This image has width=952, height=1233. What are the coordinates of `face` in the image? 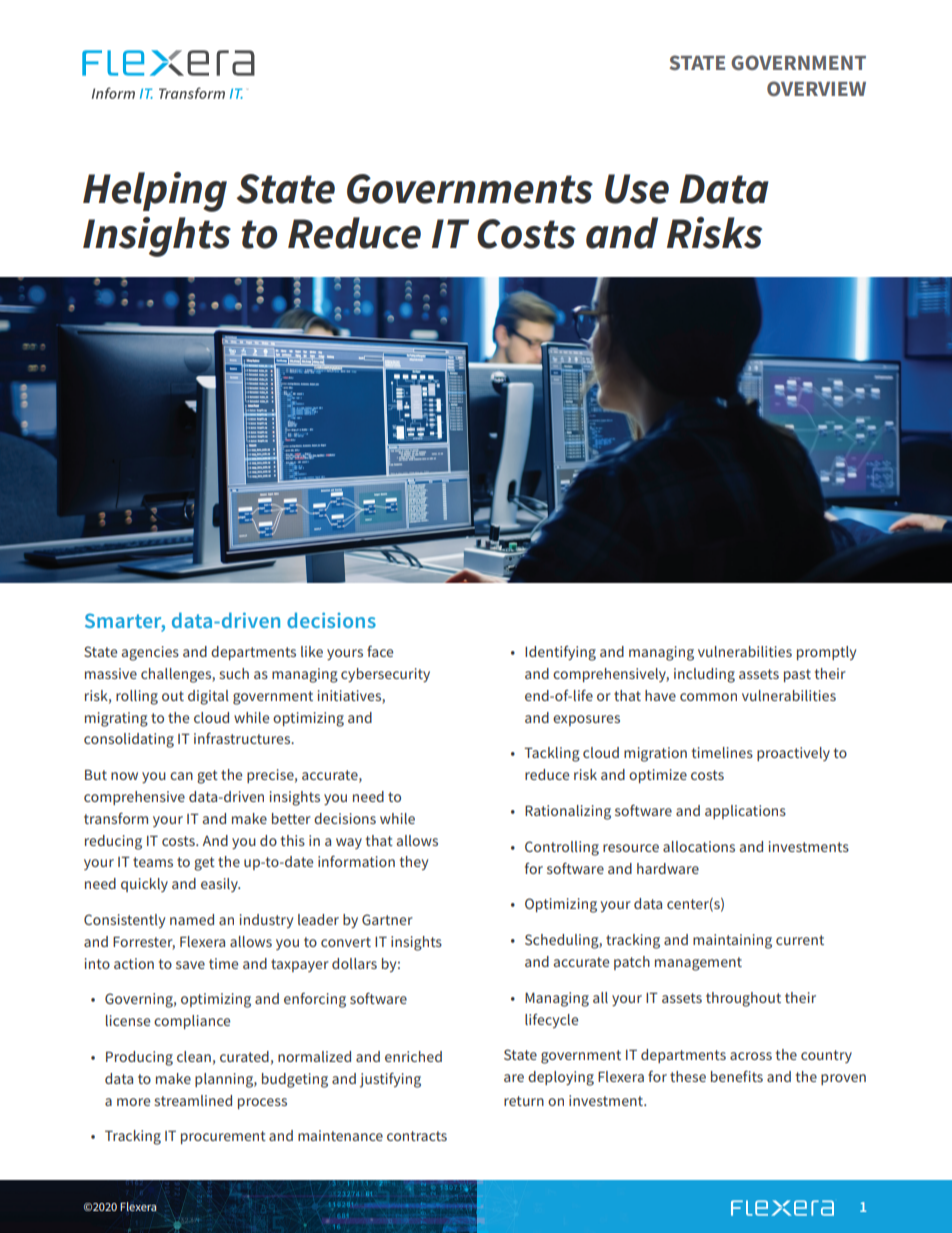 It's located at (380, 651).
